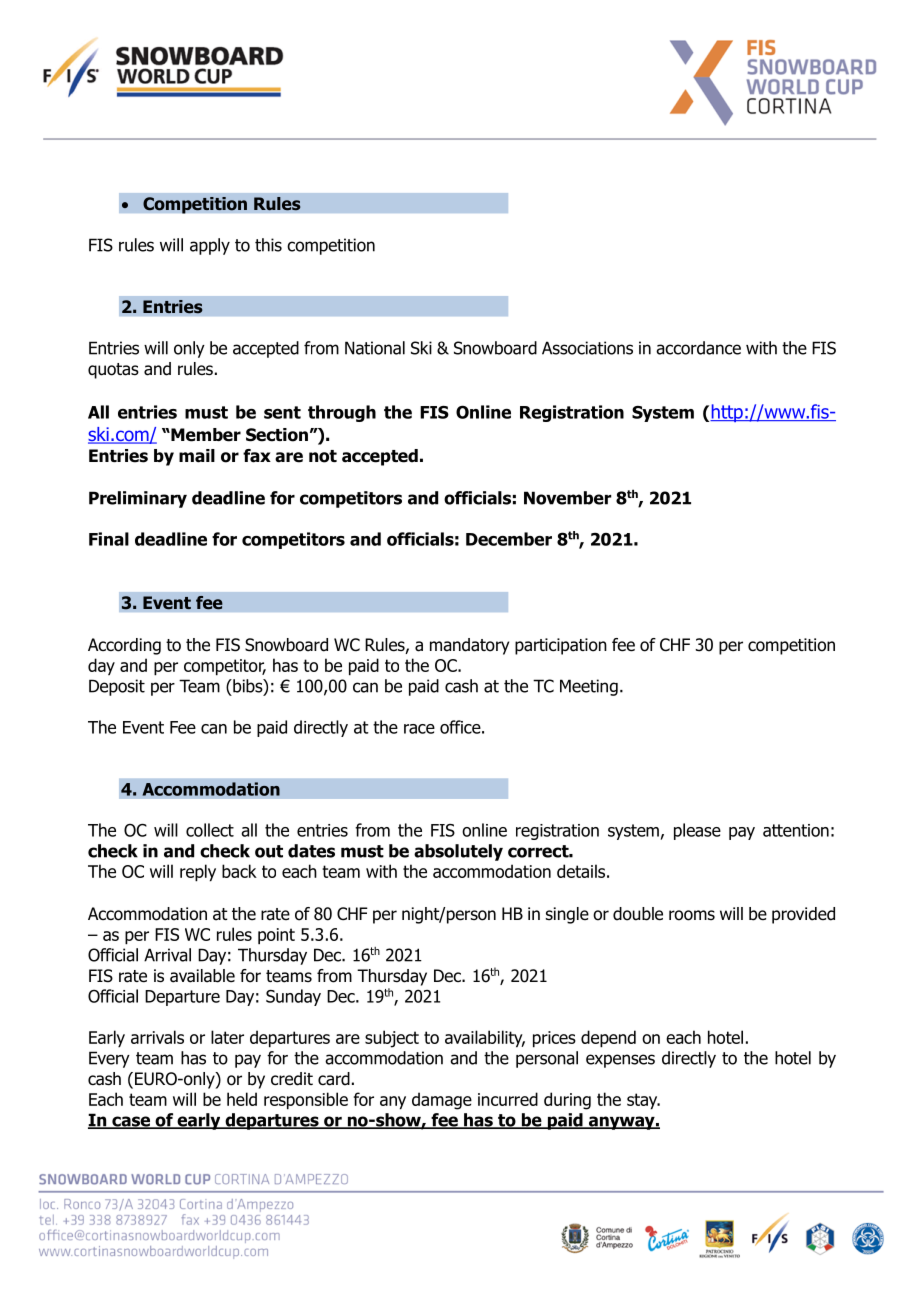 This screenshot has height=1308, width=924. What do you see at coordinates (698, 348) in the screenshot?
I see `accordance` at bounding box center [698, 348].
